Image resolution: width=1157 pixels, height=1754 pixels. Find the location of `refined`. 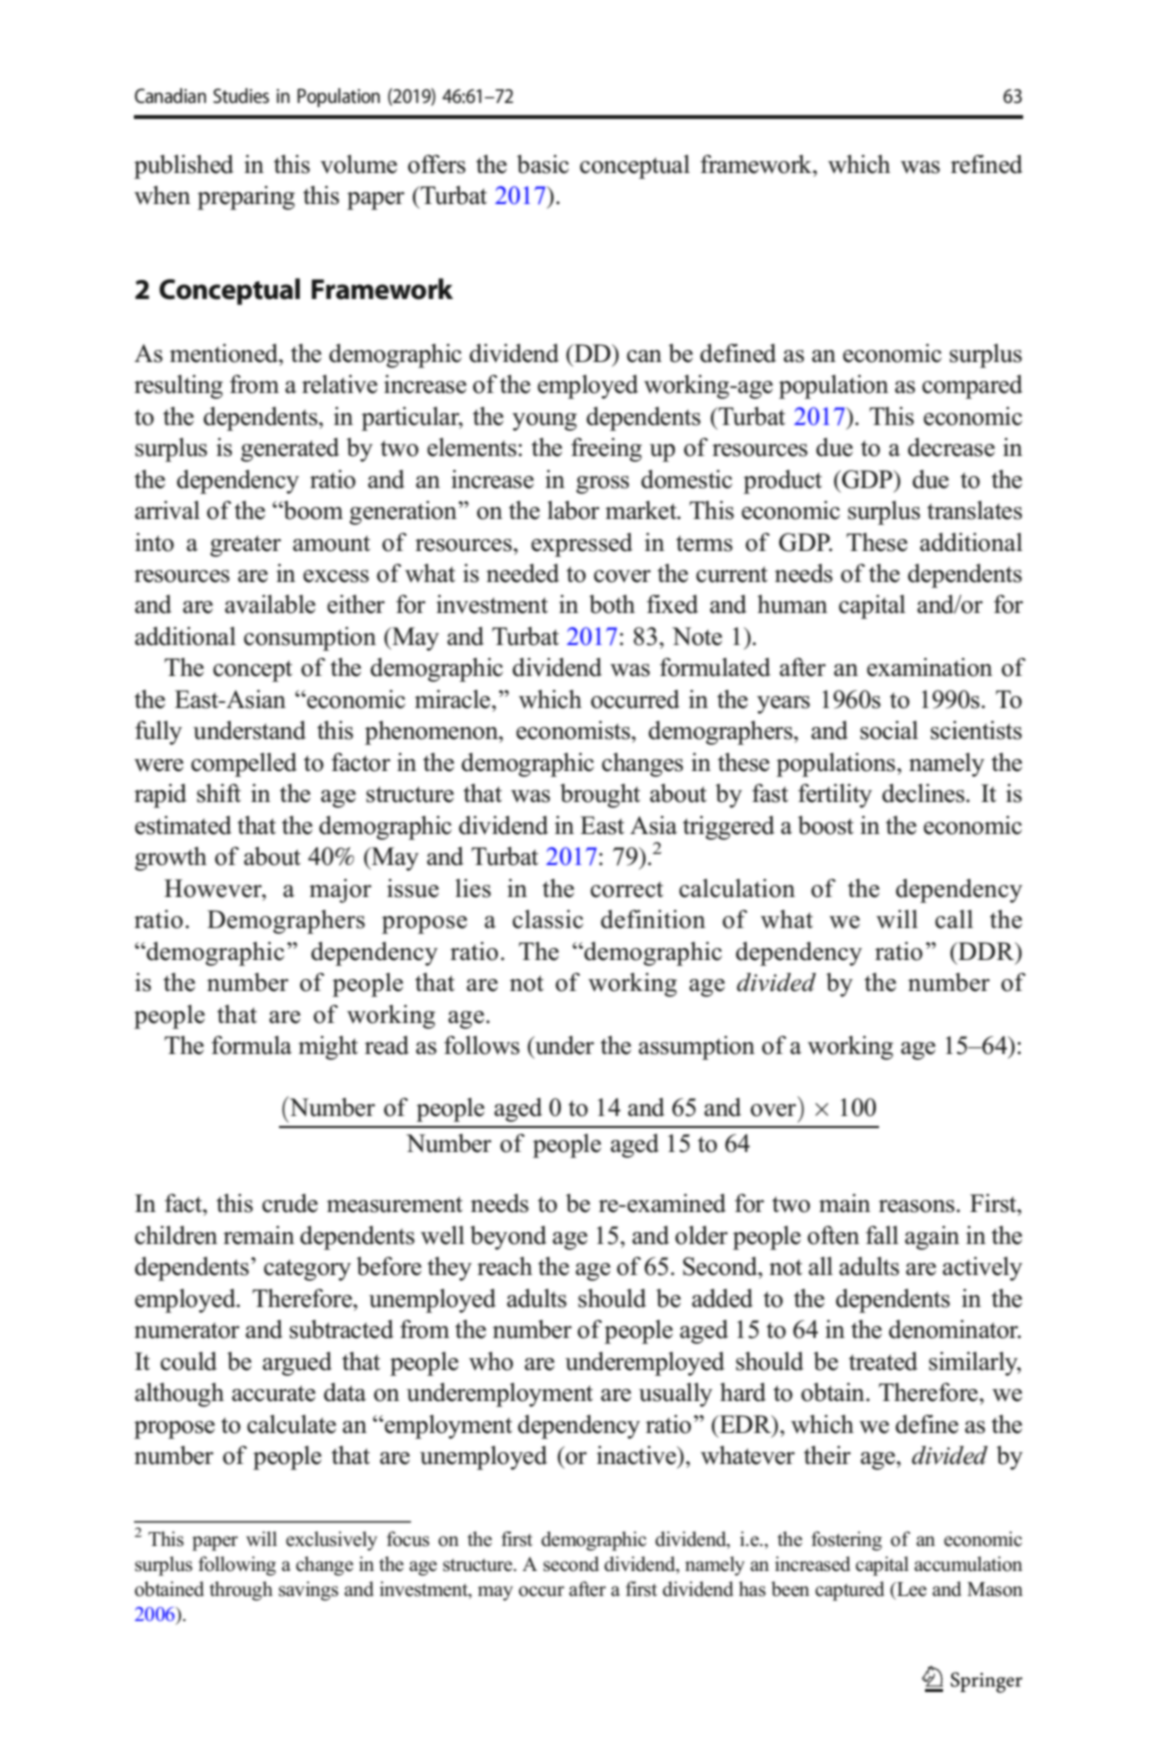

refined is located at coordinates (987, 164).
